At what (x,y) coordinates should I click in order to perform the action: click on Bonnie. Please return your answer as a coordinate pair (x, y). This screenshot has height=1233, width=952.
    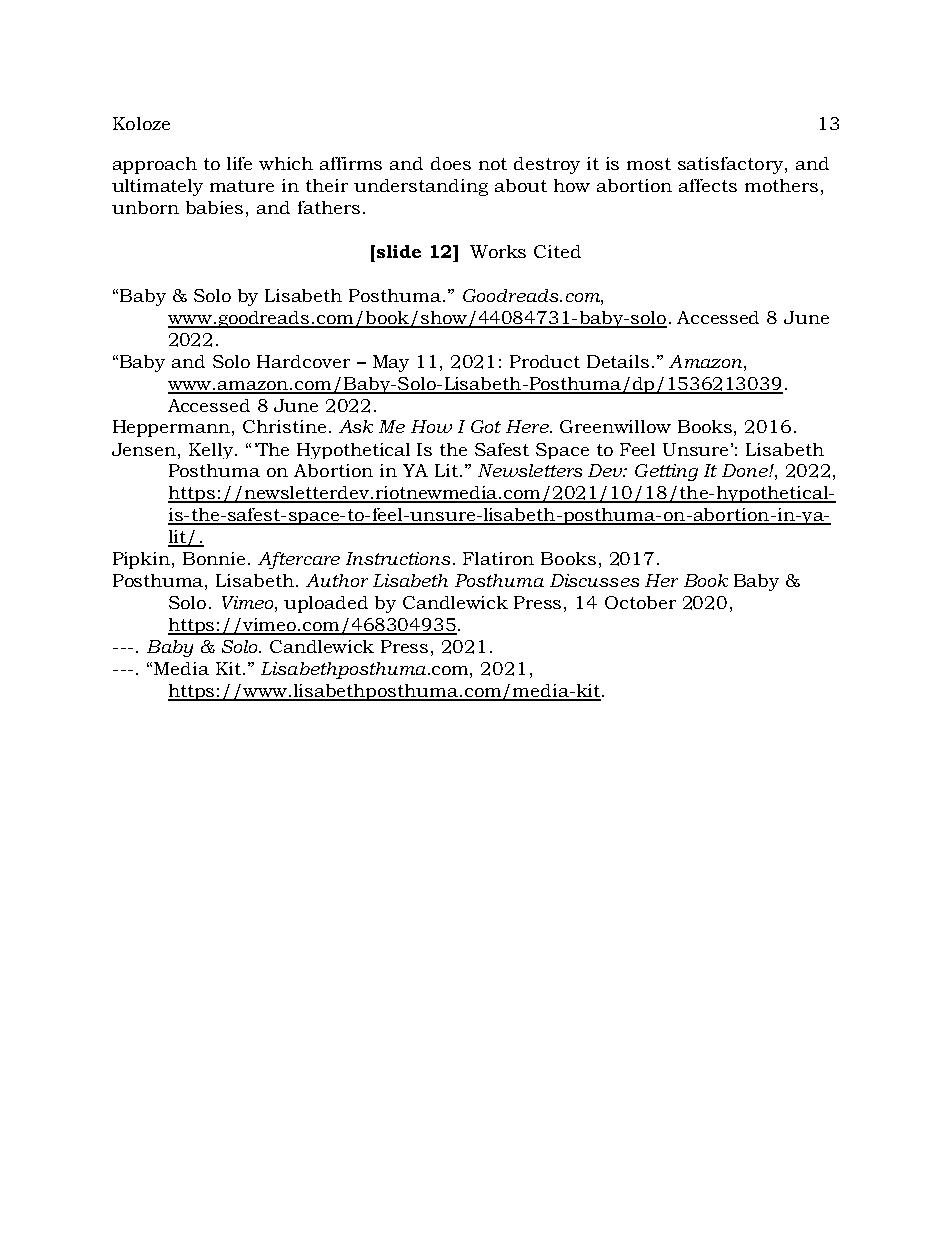
    Looking at the image, I should click on (214, 558).
